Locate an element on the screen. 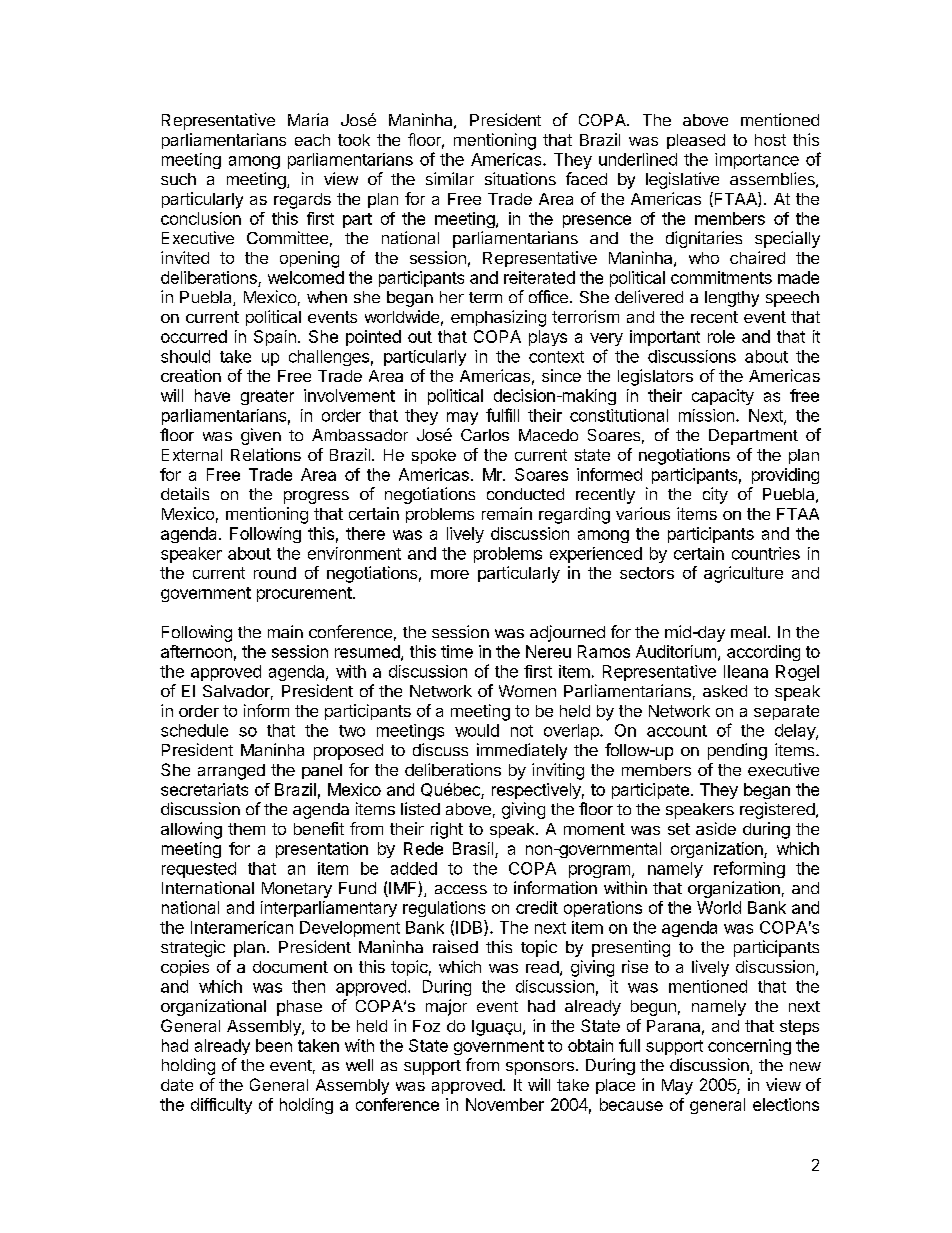 Image resolution: width=952 pixels, height=1233 pixels. mission is located at coordinates (706, 415).
